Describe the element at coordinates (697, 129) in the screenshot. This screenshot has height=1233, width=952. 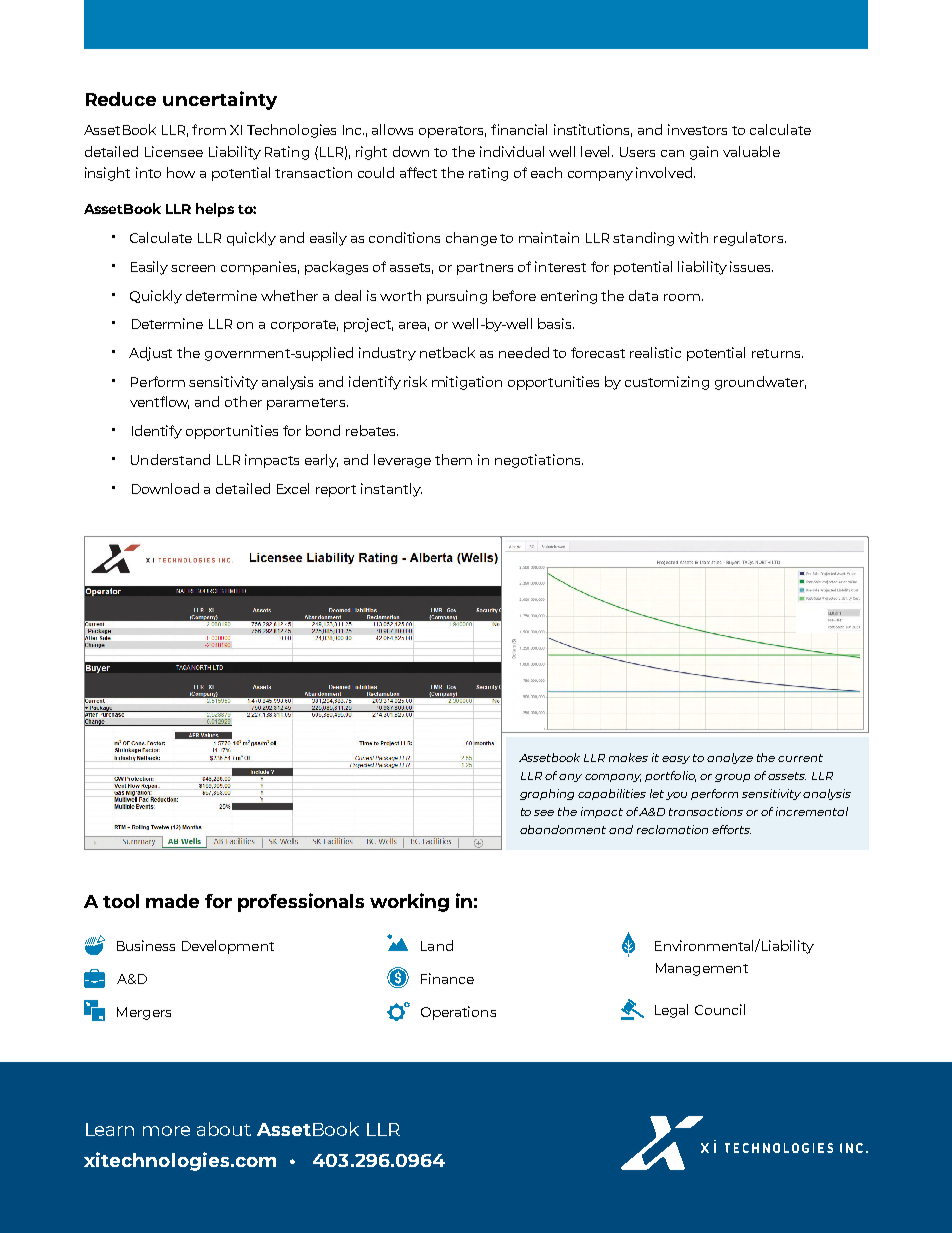
I see `investors` at that location.
